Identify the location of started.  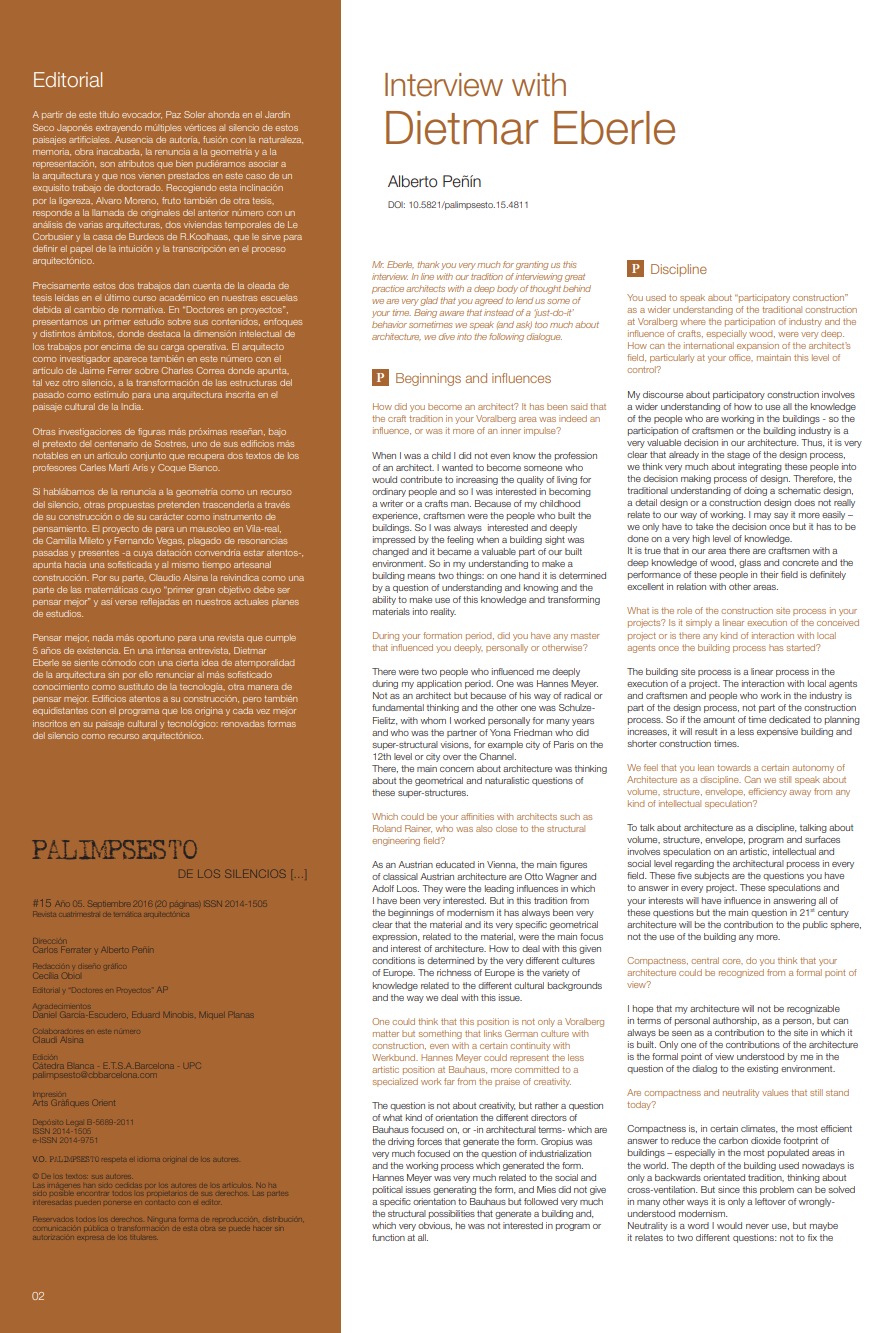
(802, 647).
